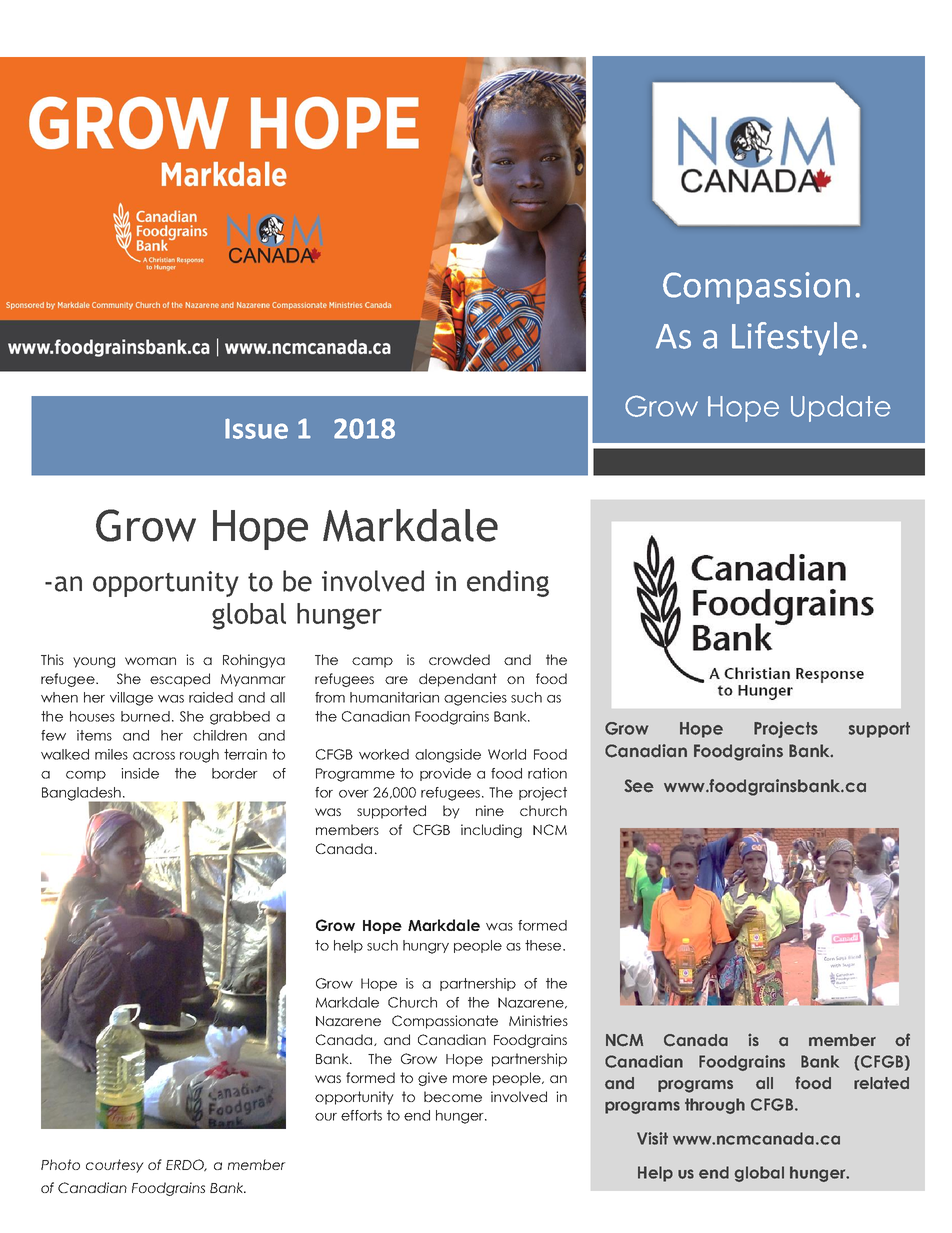 The width and height of the screenshot is (952, 1233). What do you see at coordinates (150, 661) in the screenshot?
I see `woman` at bounding box center [150, 661].
